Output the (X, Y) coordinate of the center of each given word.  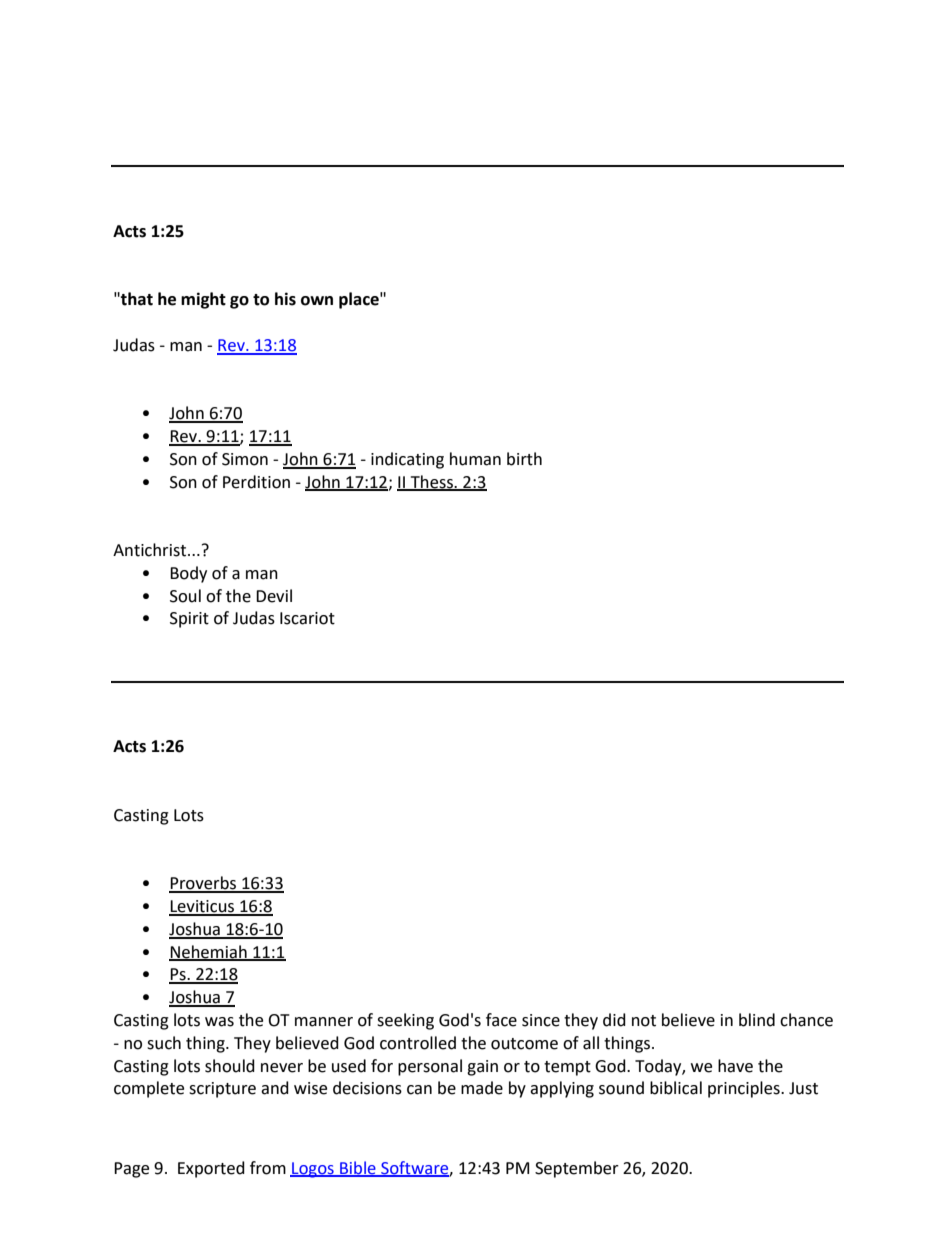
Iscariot (307, 618)
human (475, 459)
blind (757, 1020)
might (203, 300)
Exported (211, 1169)
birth (524, 459)
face (501, 1020)
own (317, 301)
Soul (185, 596)
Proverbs (204, 884)
